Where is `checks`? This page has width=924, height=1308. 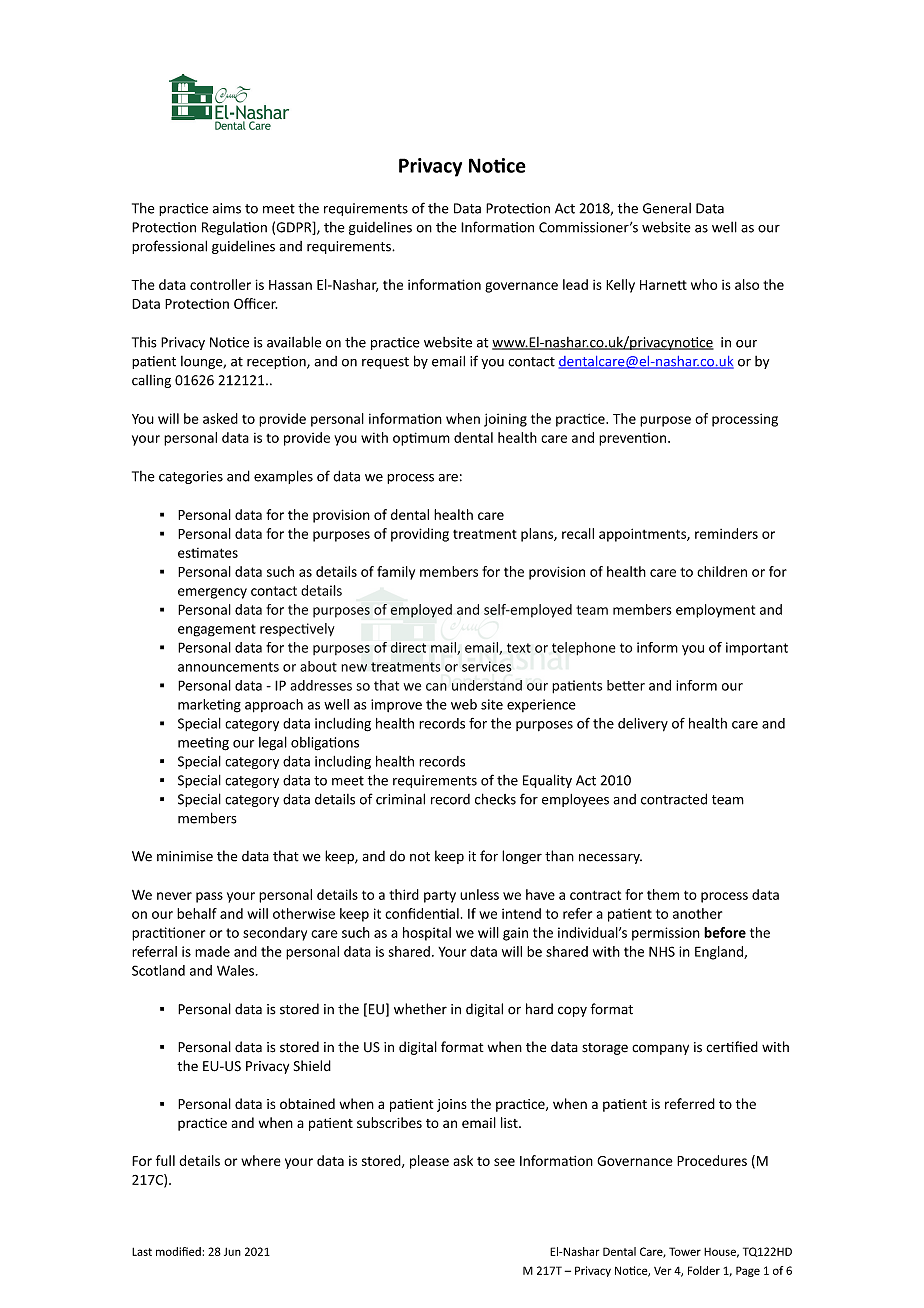 checks is located at coordinates (495, 799).
